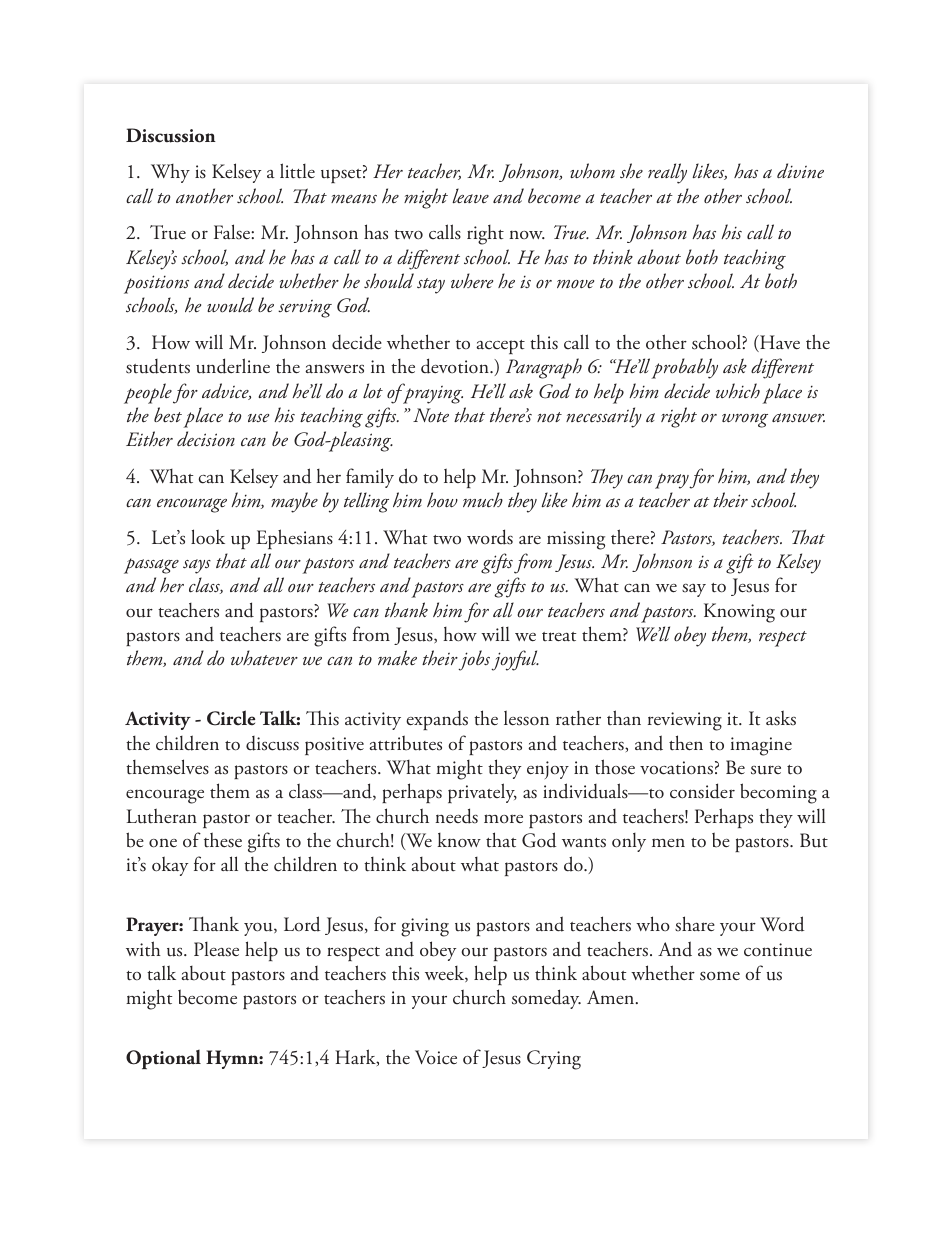 The height and width of the screenshot is (1233, 952). Describe the element at coordinates (475, 660) in the screenshot. I see `jobs` at that location.
